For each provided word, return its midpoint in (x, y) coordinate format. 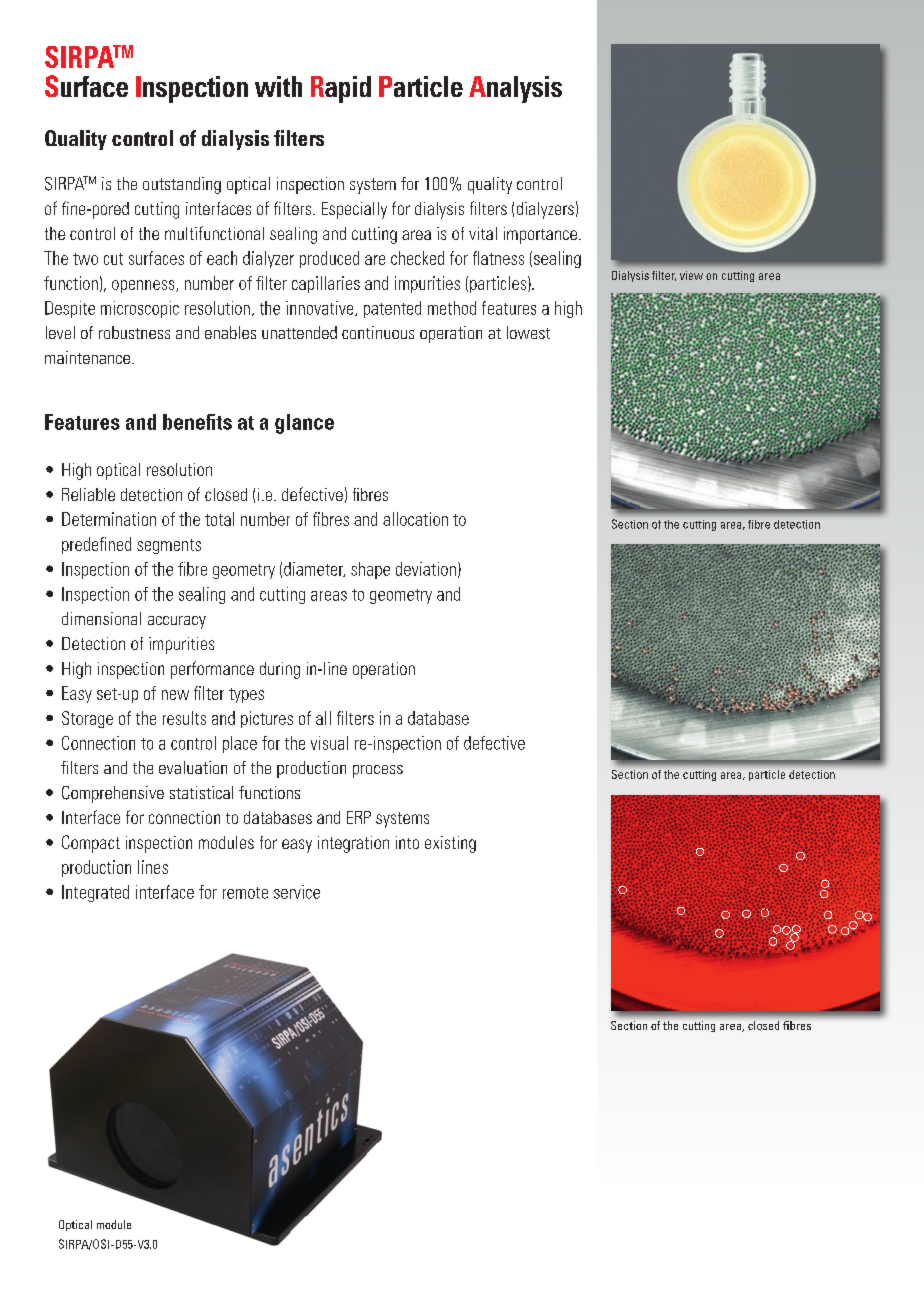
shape (370, 570)
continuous (378, 332)
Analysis (515, 89)
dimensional (101, 618)
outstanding (182, 185)
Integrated (95, 893)
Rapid (341, 89)
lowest (528, 332)
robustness (134, 332)
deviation (426, 569)
